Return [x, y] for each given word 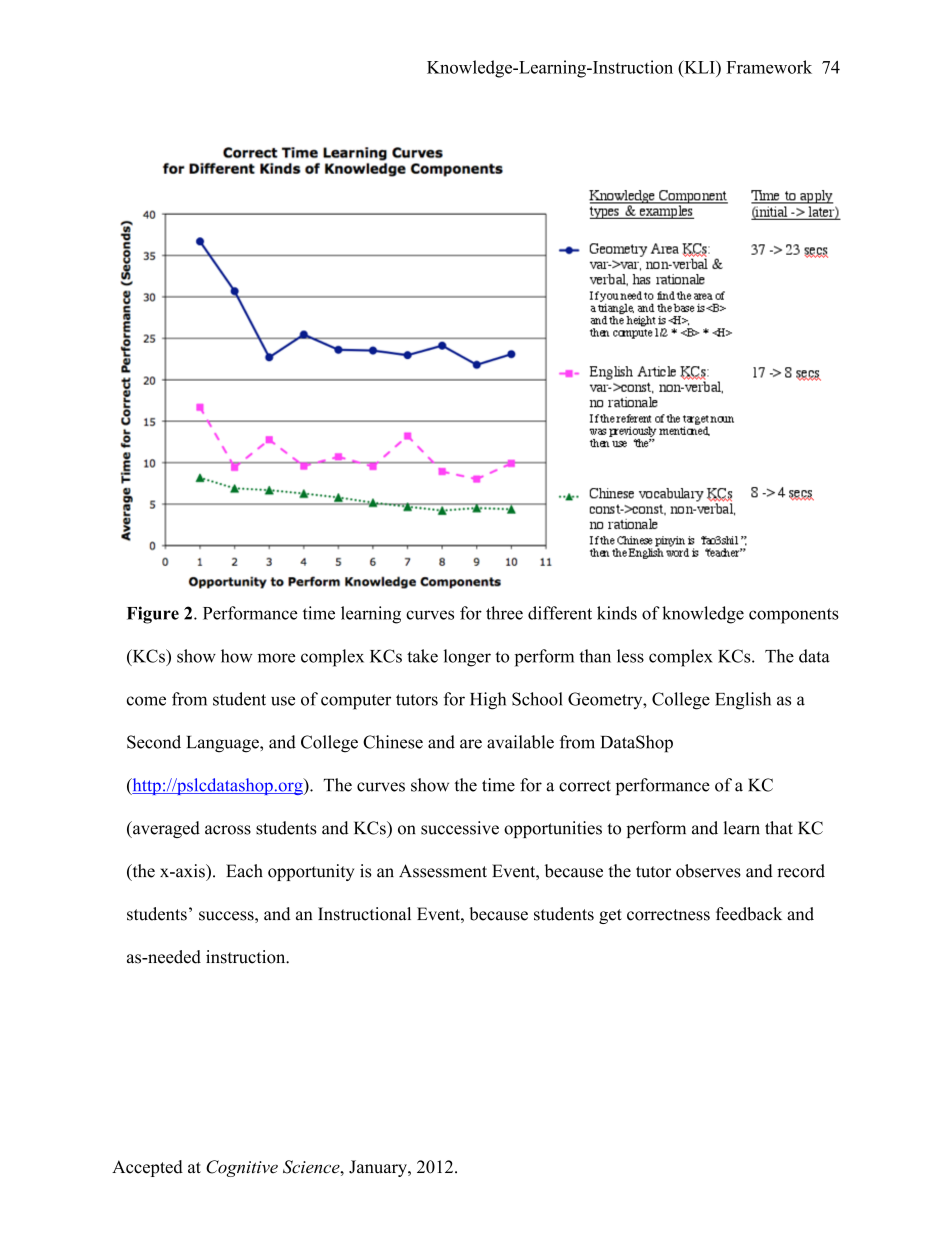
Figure [153, 615]
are [471, 744]
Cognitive [242, 1168]
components [794, 616]
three [504, 613]
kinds [617, 613]
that [779, 828]
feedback [749, 914]
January [379, 1168]
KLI [699, 67]
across [228, 830]
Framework [769, 67]
